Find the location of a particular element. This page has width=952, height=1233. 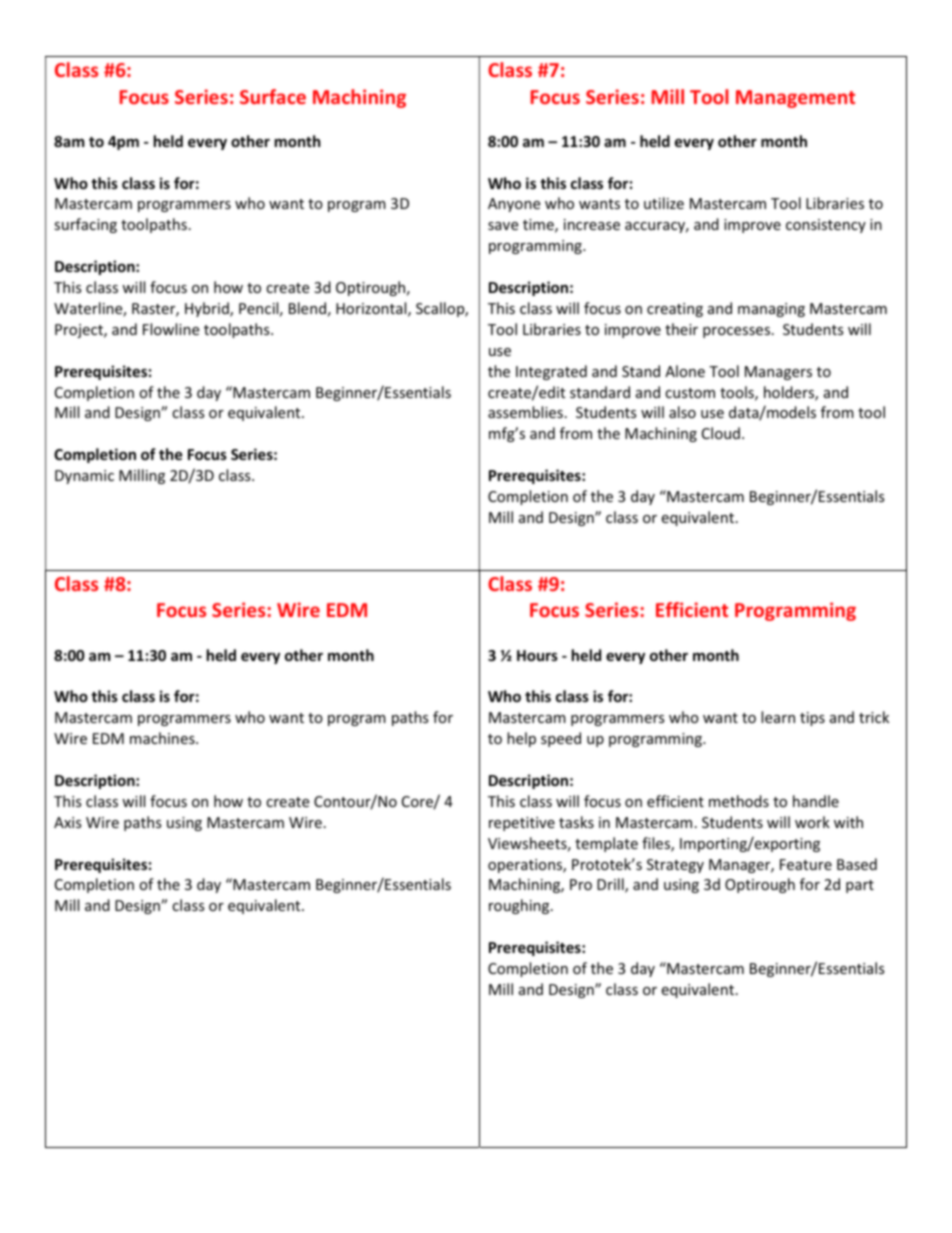

Anyone is located at coordinates (514, 205).
